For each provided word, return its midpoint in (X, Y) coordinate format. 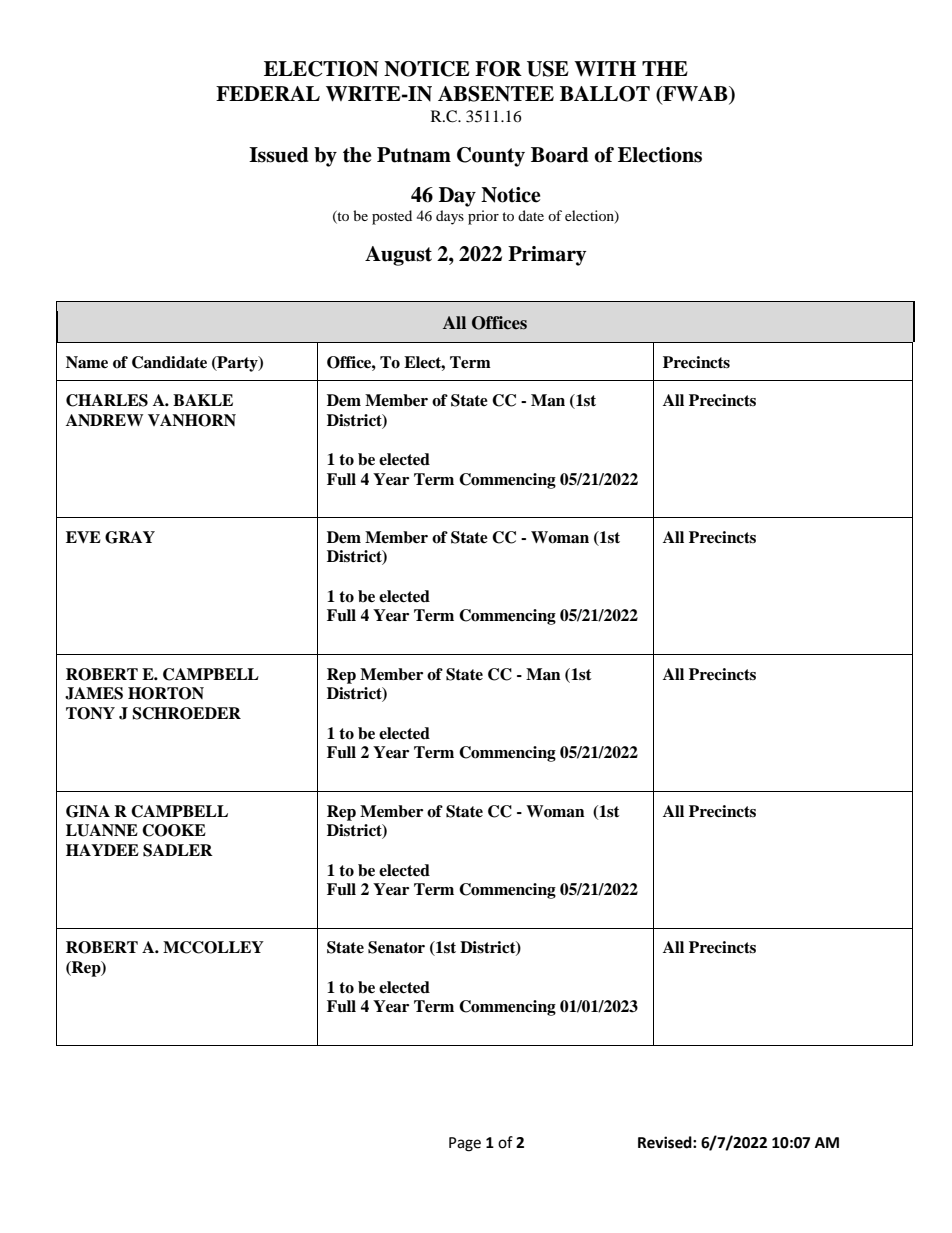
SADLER (178, 850)
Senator (396, 947)
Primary (547, 256)
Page (465, 1144)
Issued (279, 155)
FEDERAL (268, 93)
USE (548, 69)
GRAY (130, 537)
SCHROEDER (186, 713)
